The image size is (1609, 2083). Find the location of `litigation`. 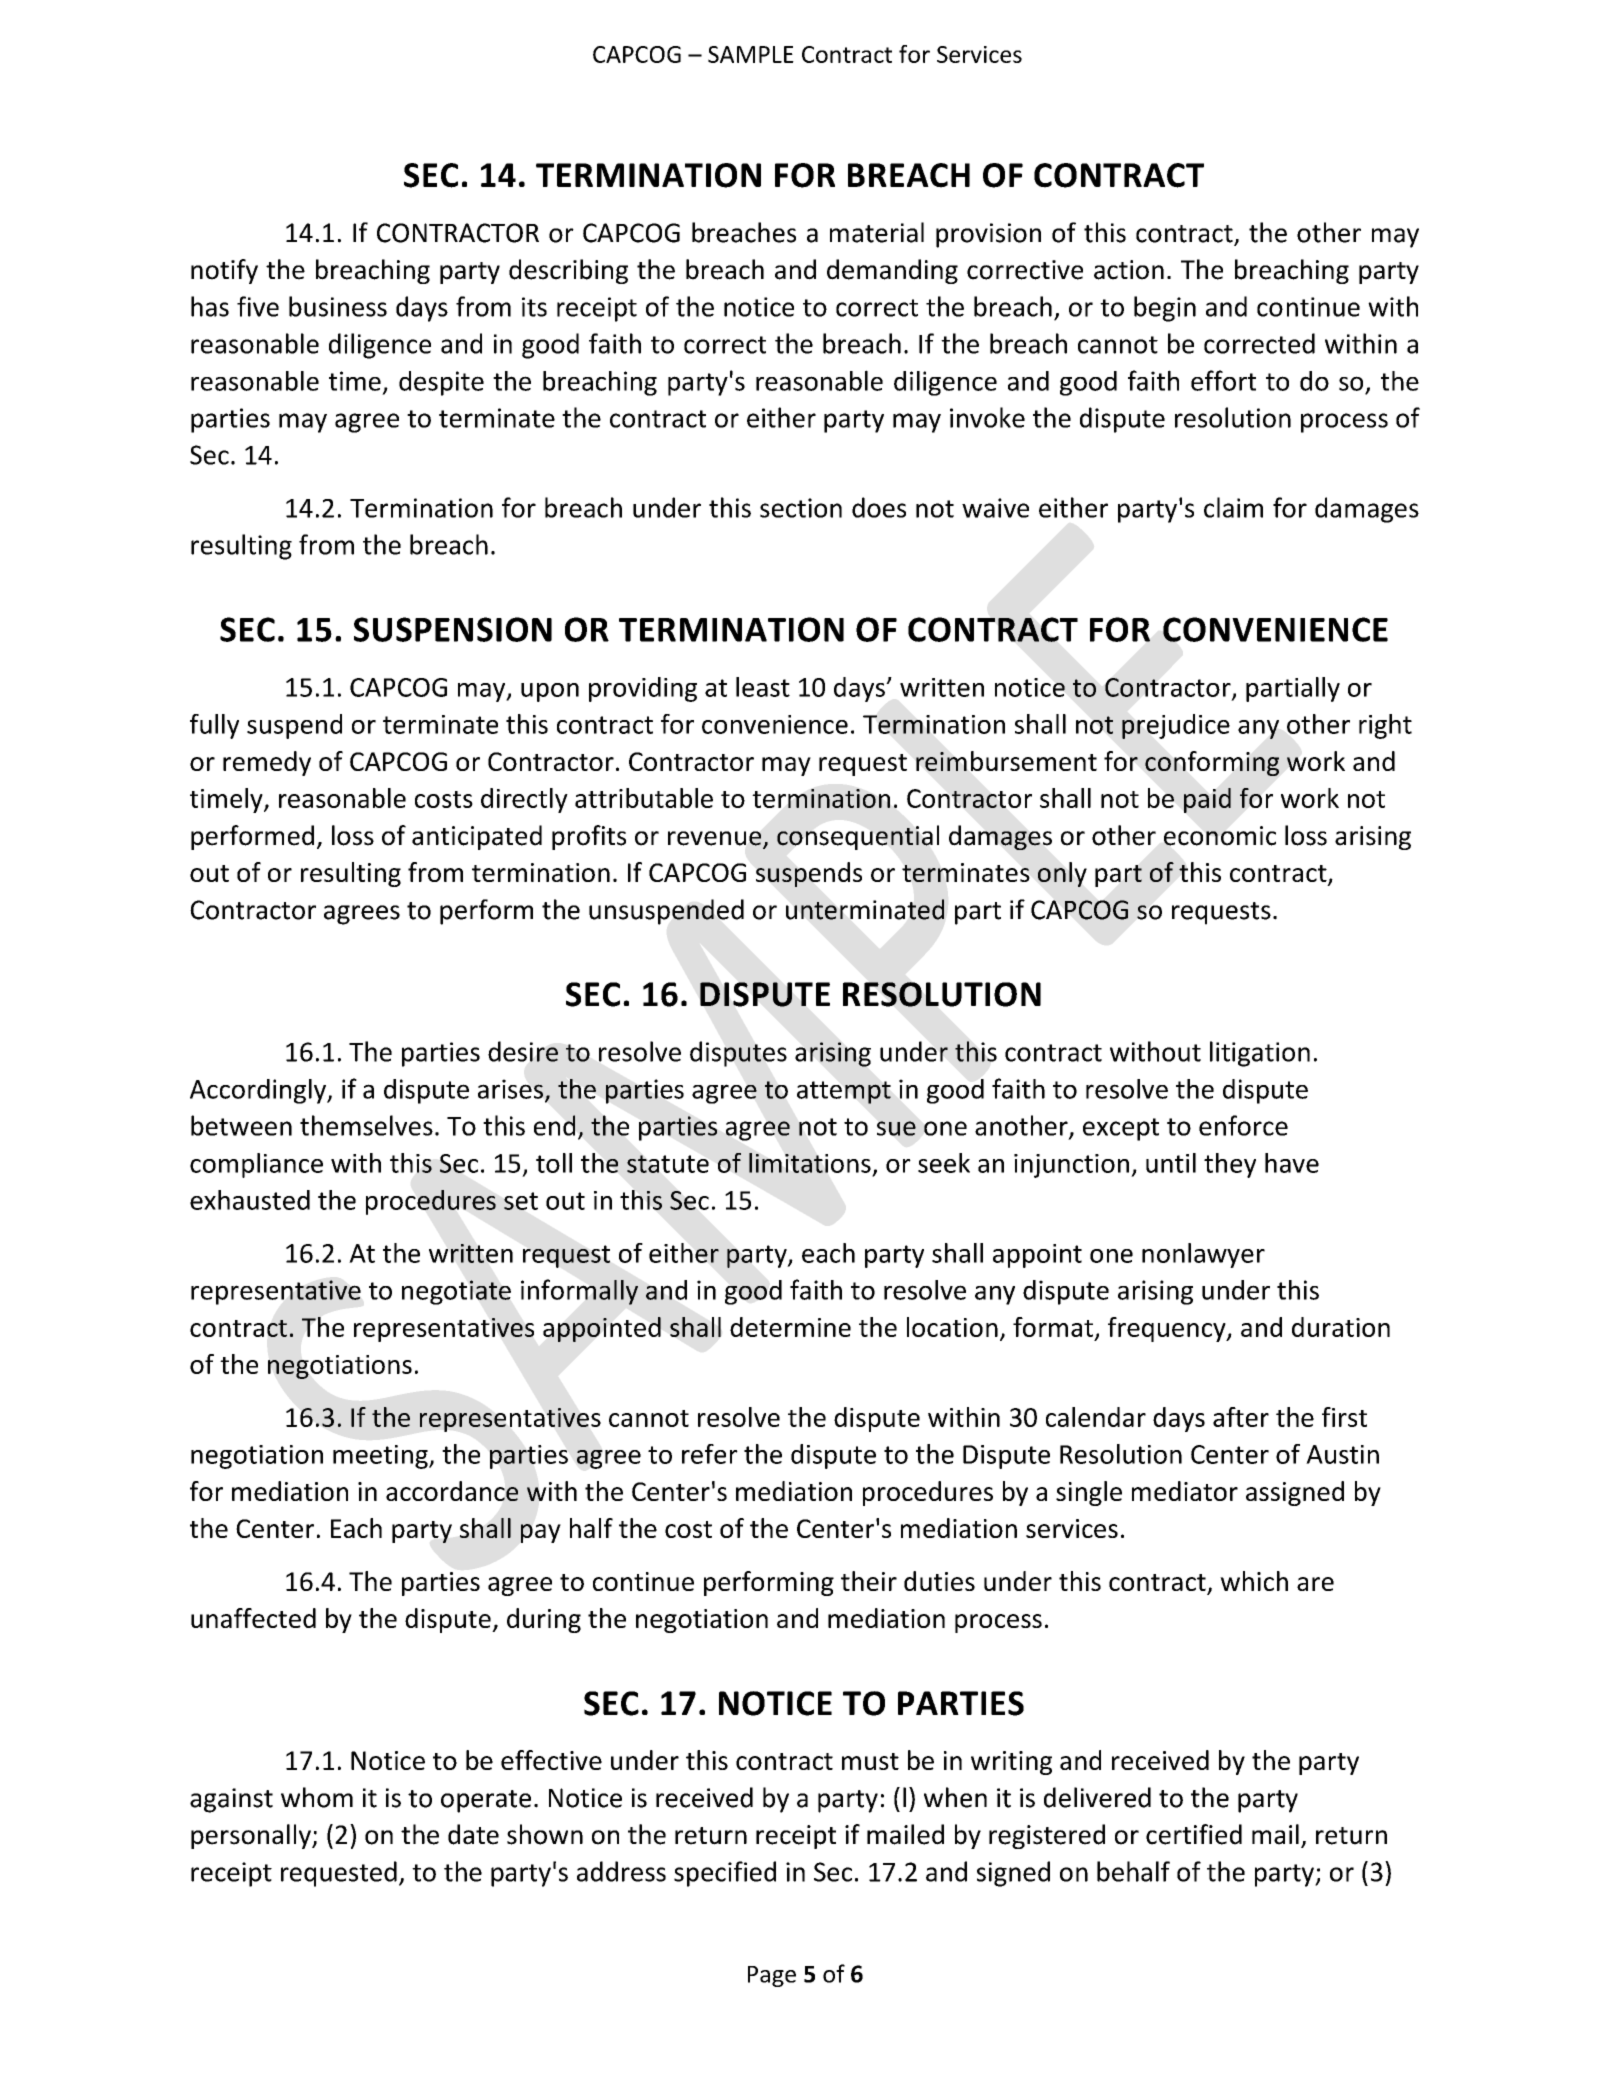

litigation is located at coordinates (1260, 1054).
